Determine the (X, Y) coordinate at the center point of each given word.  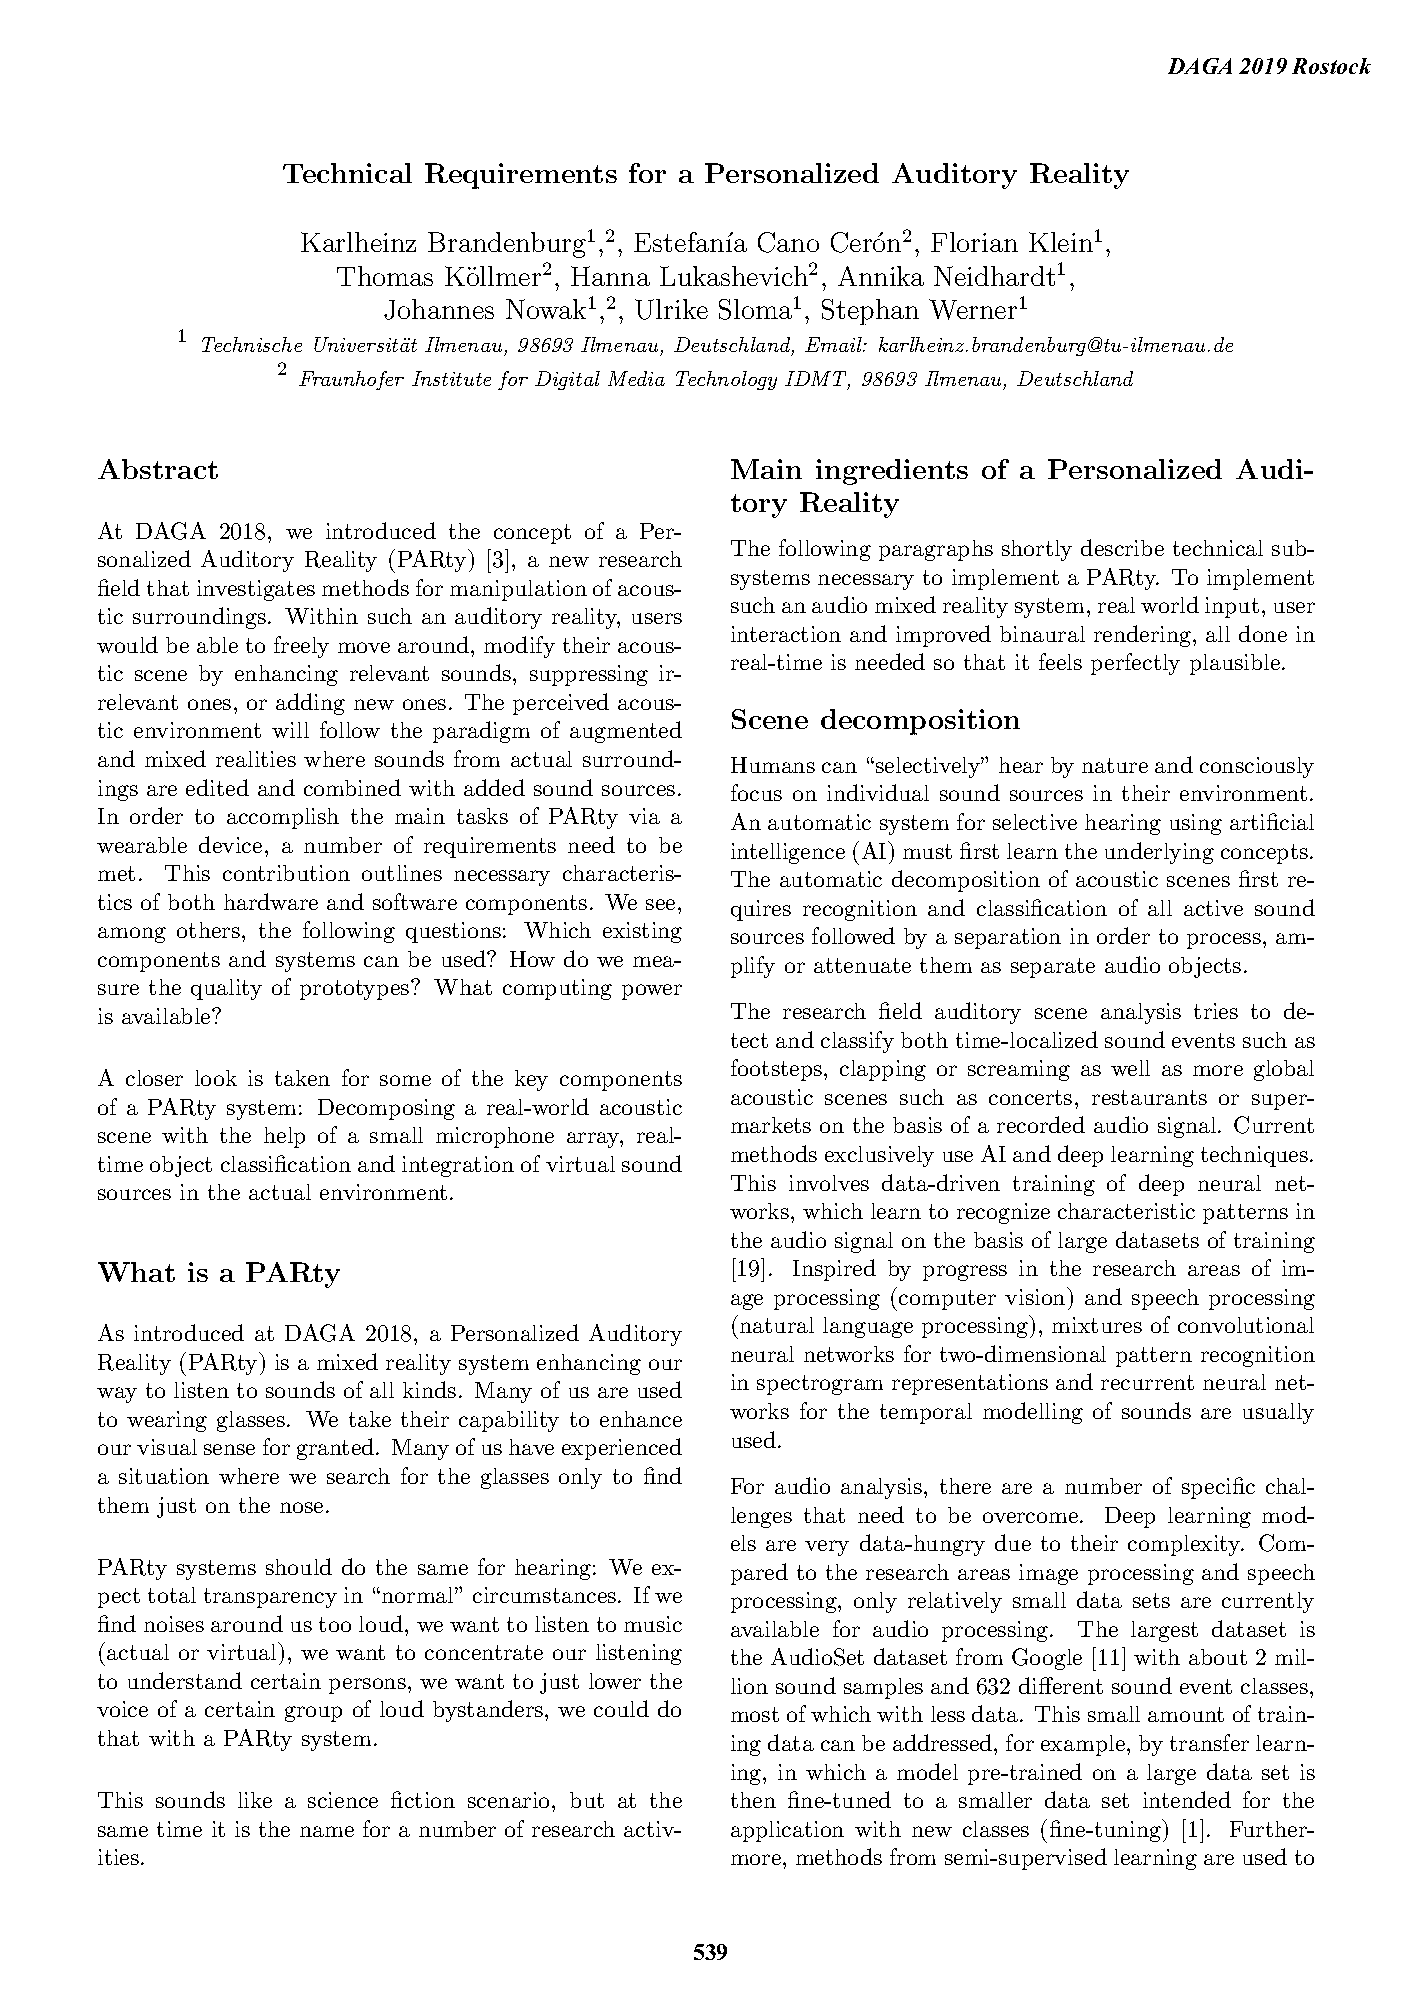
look (216, 1078)
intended (1187, 1799)
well (1130, 1068)
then (753, 1800)
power (652, 992)
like (255, 1800)
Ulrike (671, 309)
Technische (252, 344)
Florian (974, 242)
